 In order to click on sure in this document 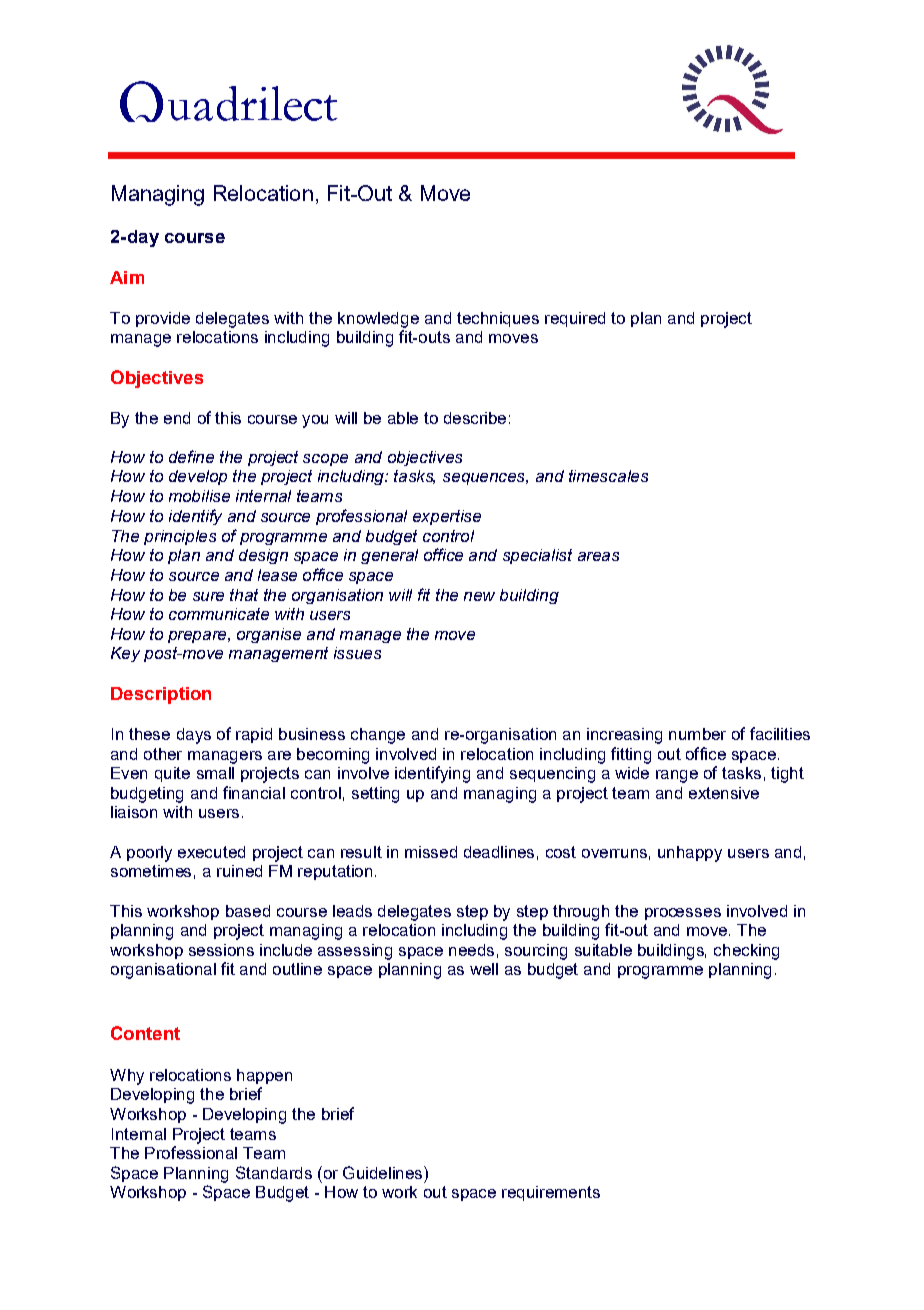, I will do `click(208, 596)`.
